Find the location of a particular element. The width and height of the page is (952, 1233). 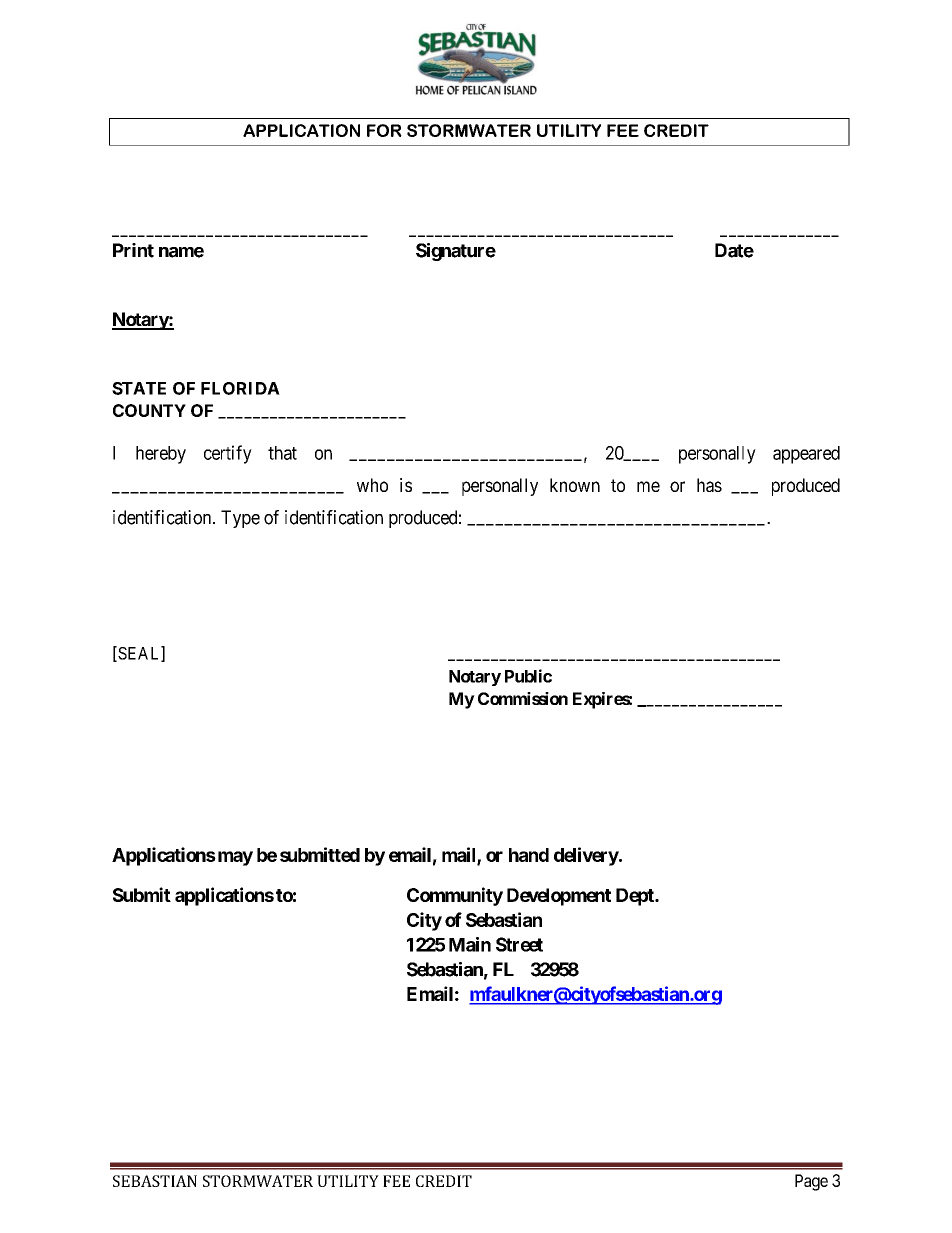

Type is located at coordinates (240, 519).
